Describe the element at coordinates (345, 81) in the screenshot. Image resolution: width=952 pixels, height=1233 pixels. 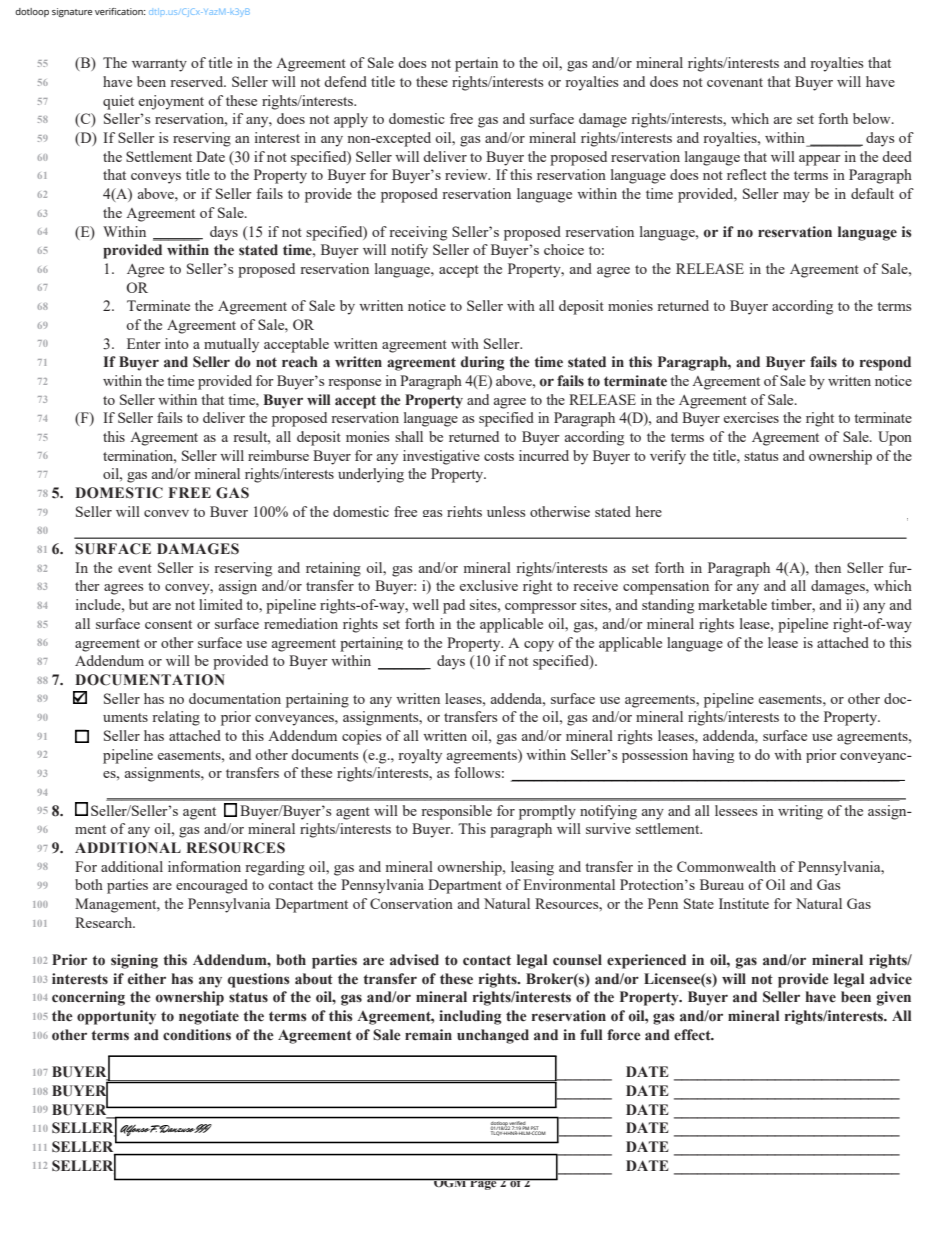
I see `defend` at that location.
